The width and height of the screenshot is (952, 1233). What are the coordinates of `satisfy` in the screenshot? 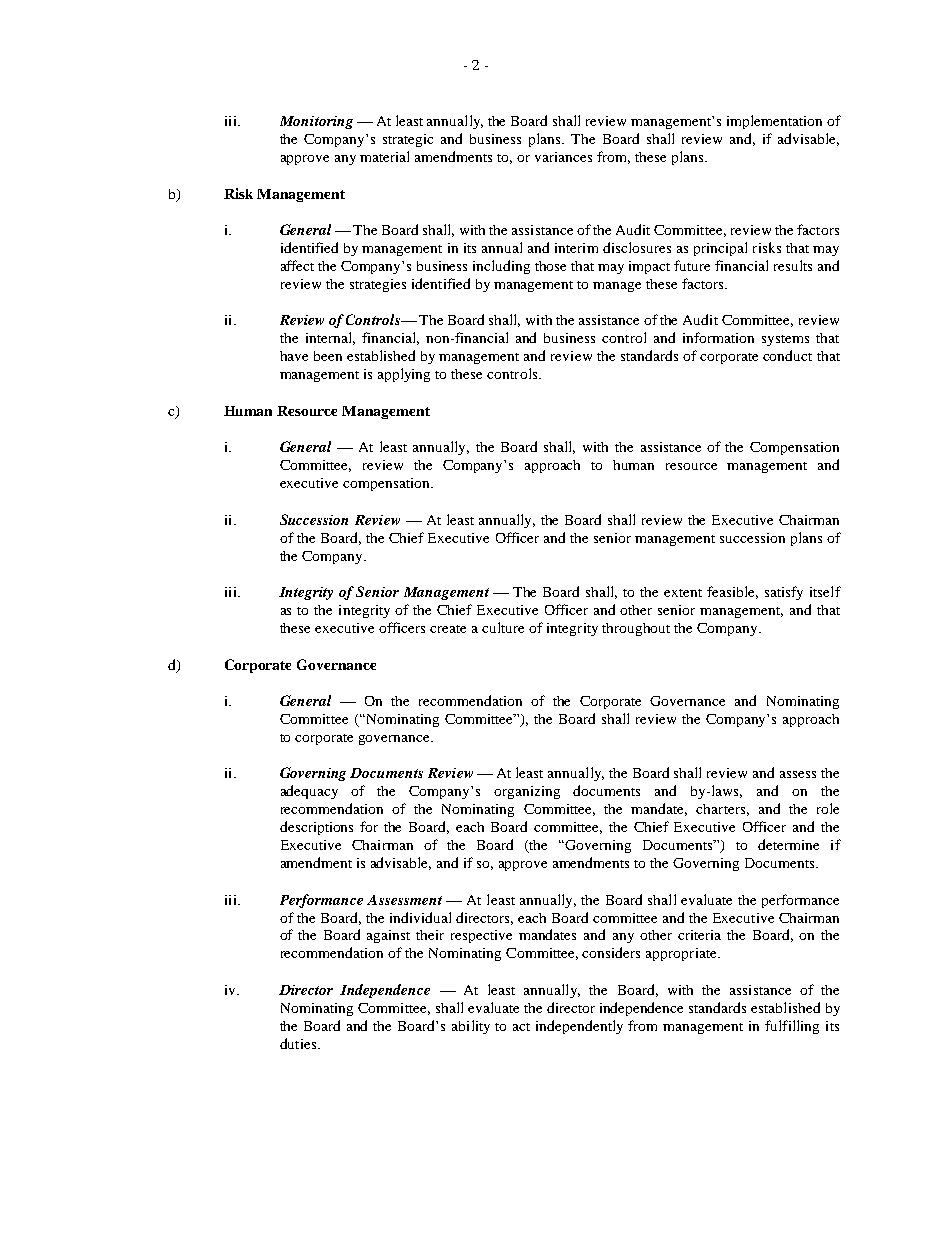 It's located at (784, 593).
